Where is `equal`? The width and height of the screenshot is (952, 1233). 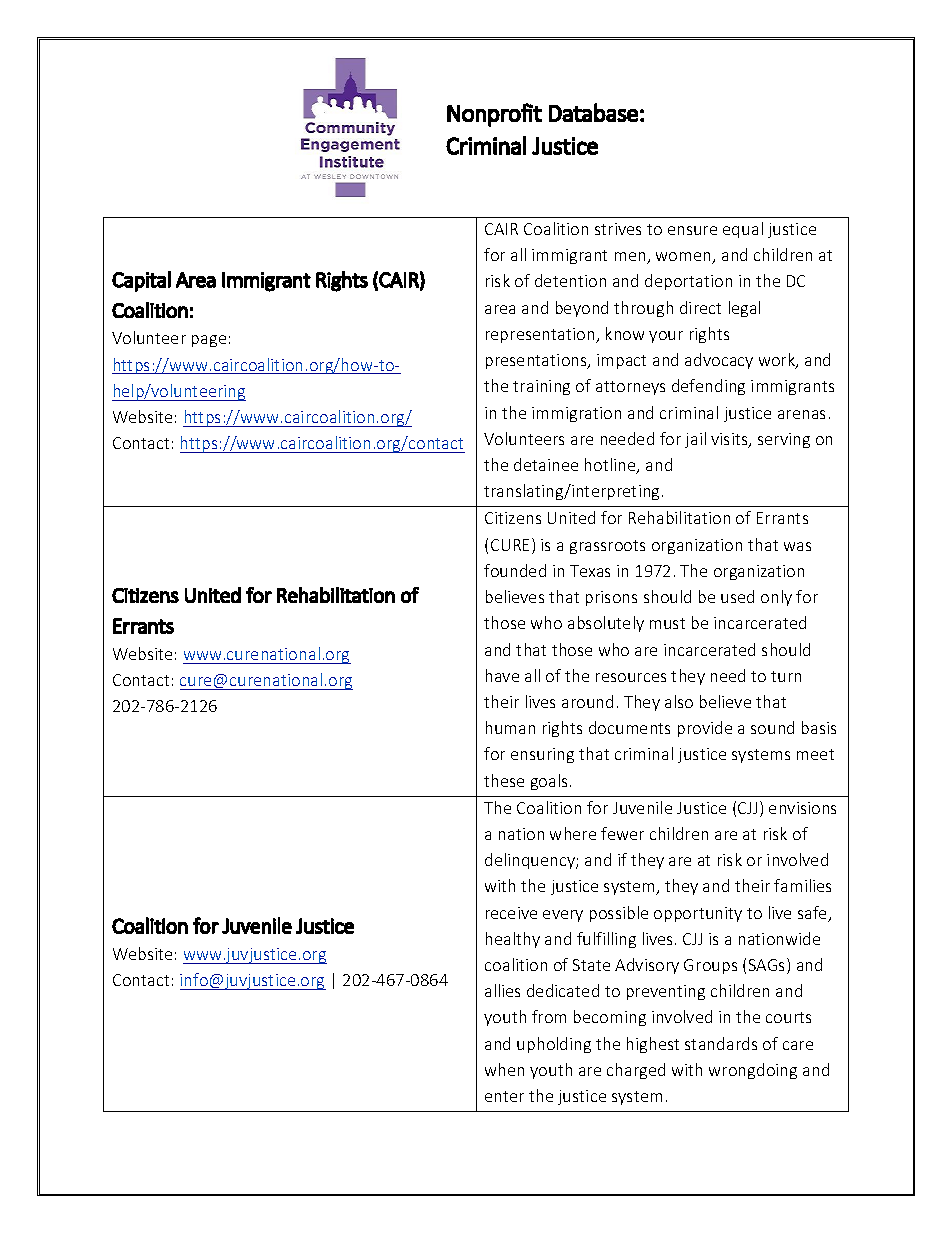
equal is located at coordinates (743, 230).
